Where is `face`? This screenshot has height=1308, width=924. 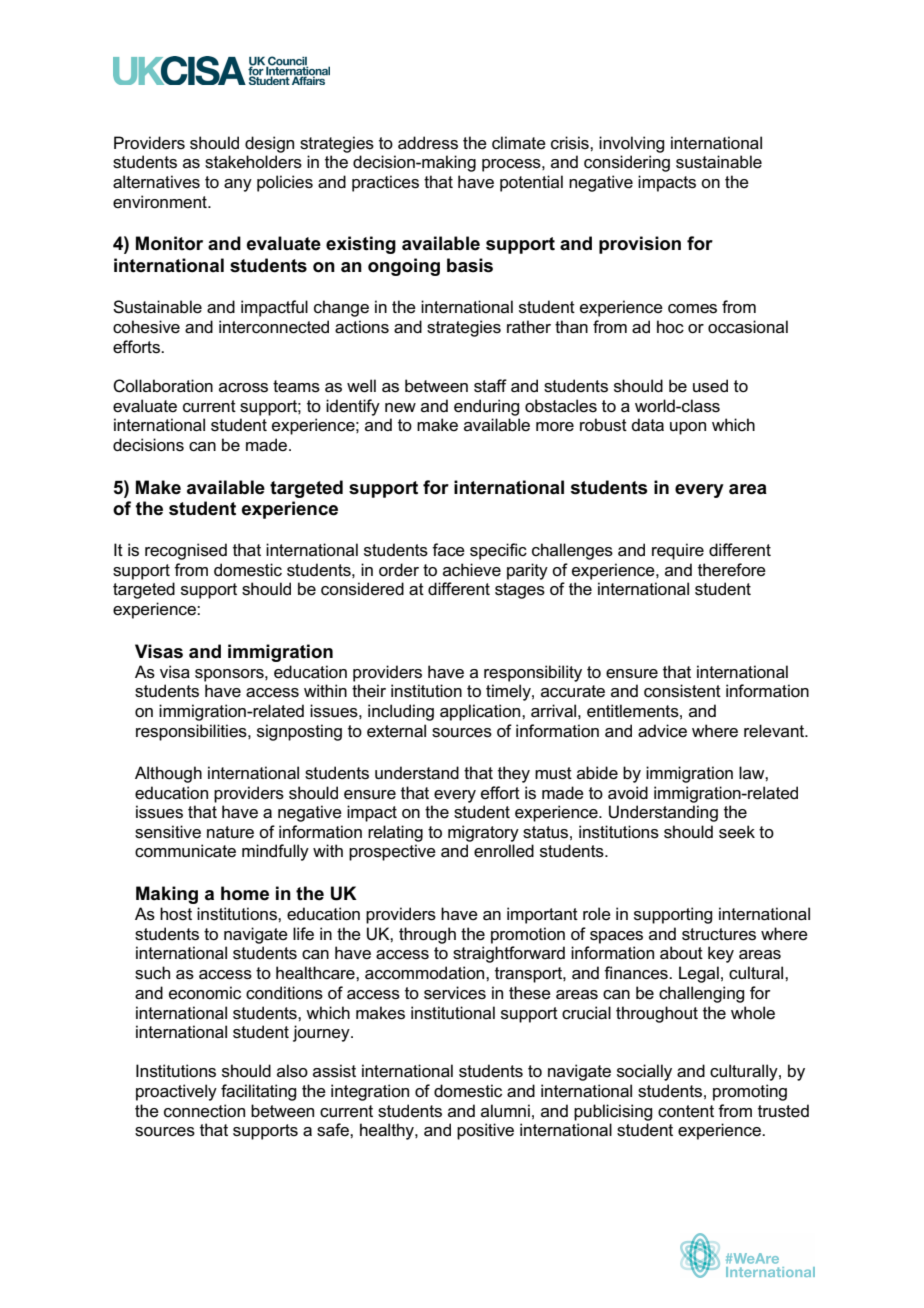 face is located at coordinates (448, 550).
